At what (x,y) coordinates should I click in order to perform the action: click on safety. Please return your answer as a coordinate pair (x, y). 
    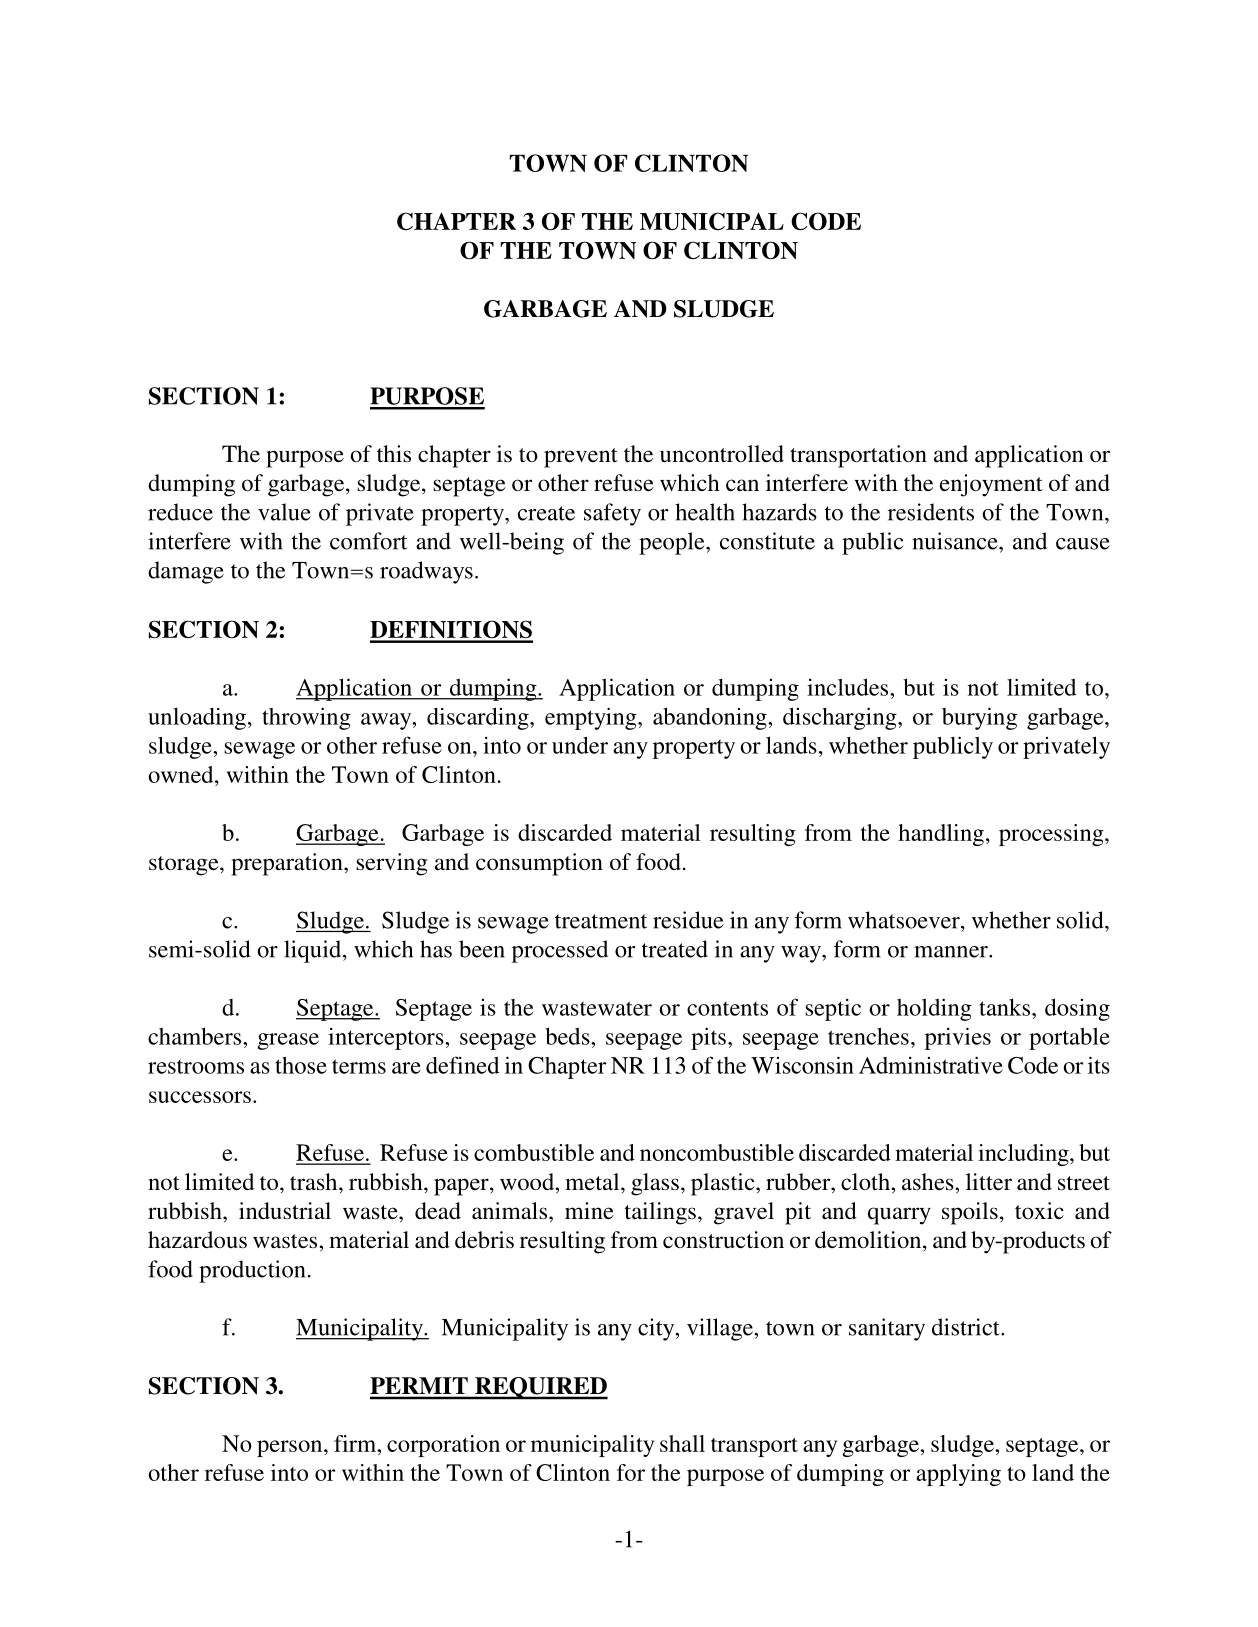
    Looking at the image, I should click on (612, 514).
